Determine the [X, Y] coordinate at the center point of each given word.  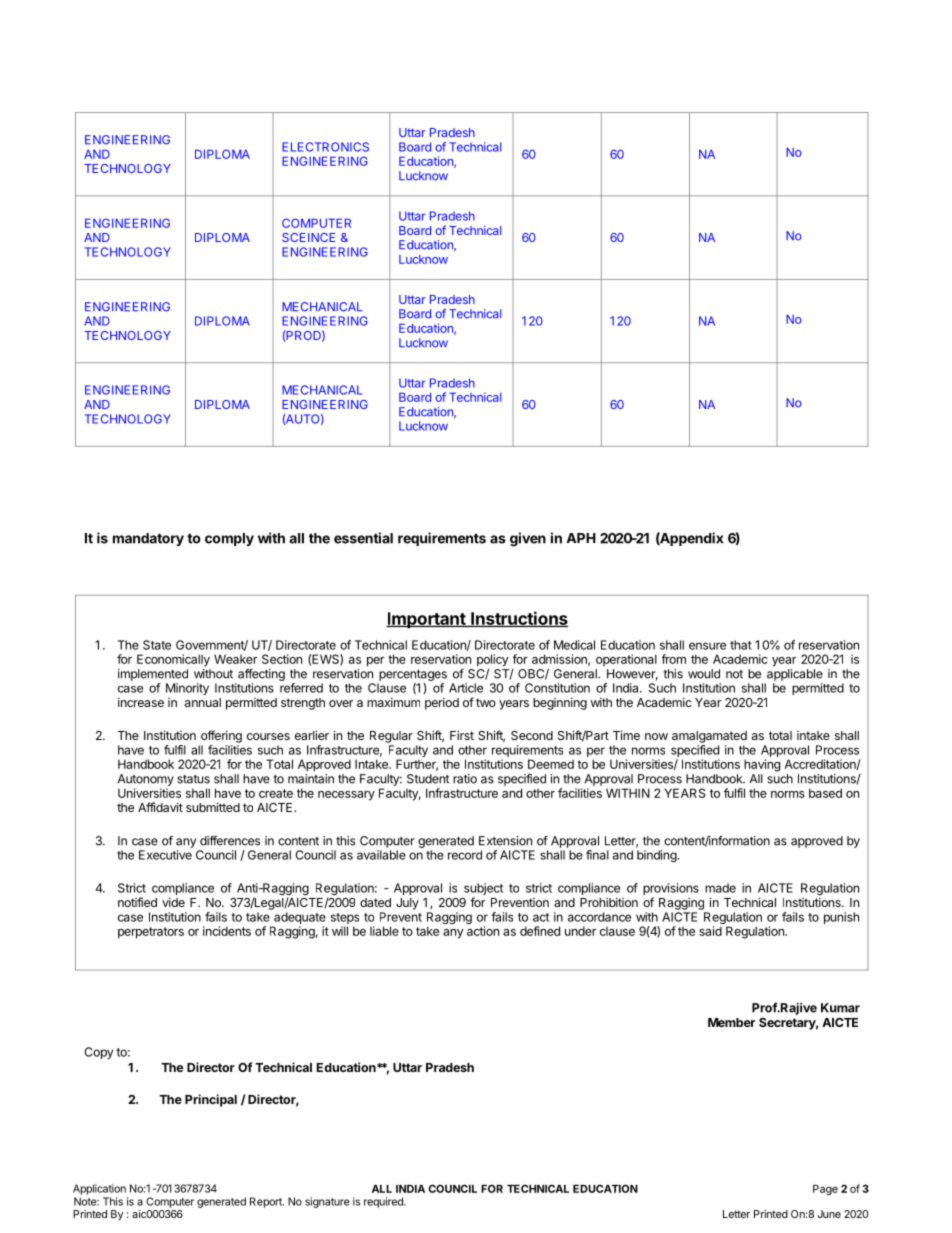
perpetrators [151, 933]
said [710, 931]
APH [581, 538]
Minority [187, 689]
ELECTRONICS [325, 147]
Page [825, 1190]
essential [363, 538]
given [528, 539]
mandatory [148, 539]
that [741, 645]
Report [267, 1202]
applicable [795, 675]
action [483, 931]
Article [466, 688]
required [384, 1202]
